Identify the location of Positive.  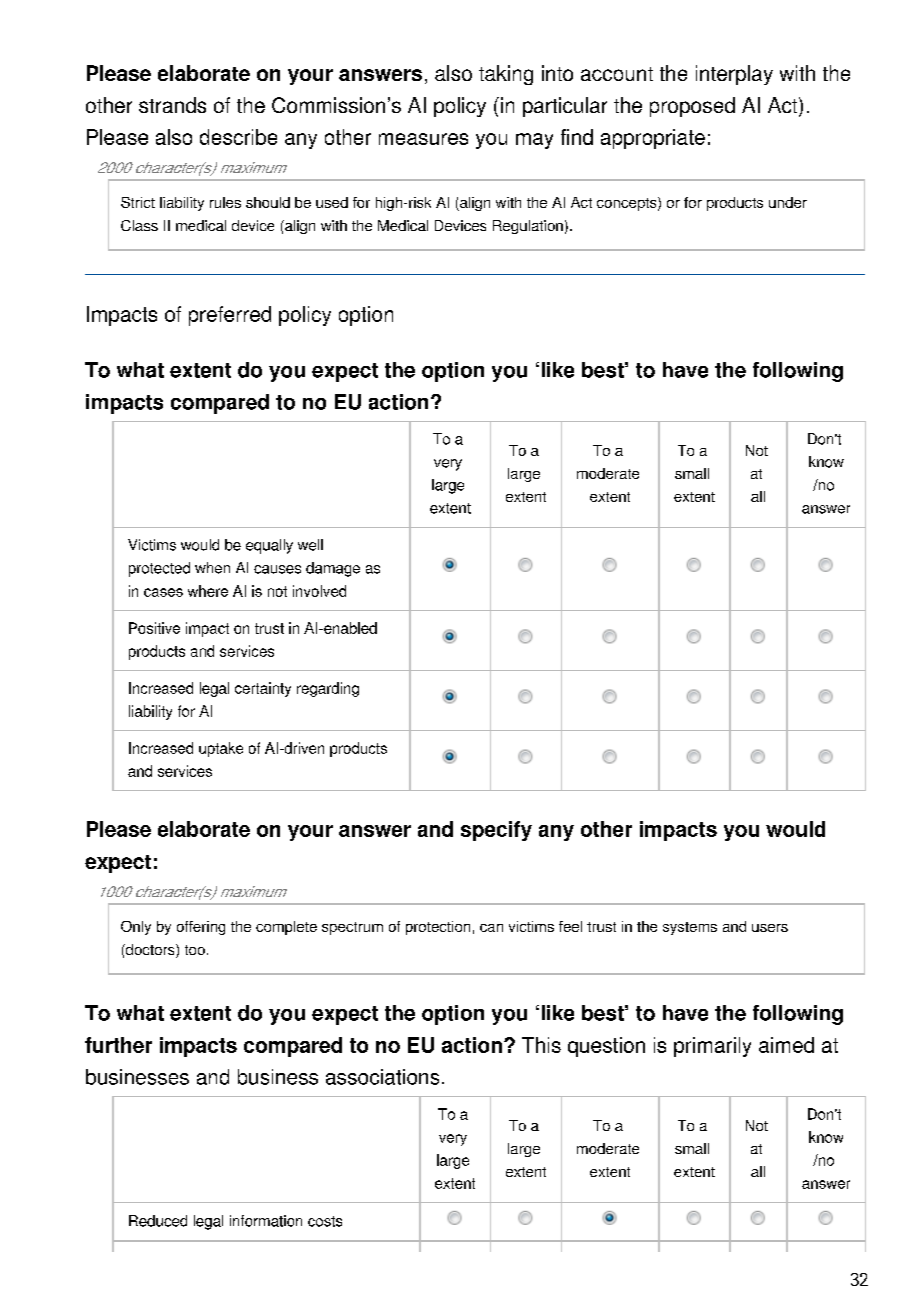
(154, 628).
